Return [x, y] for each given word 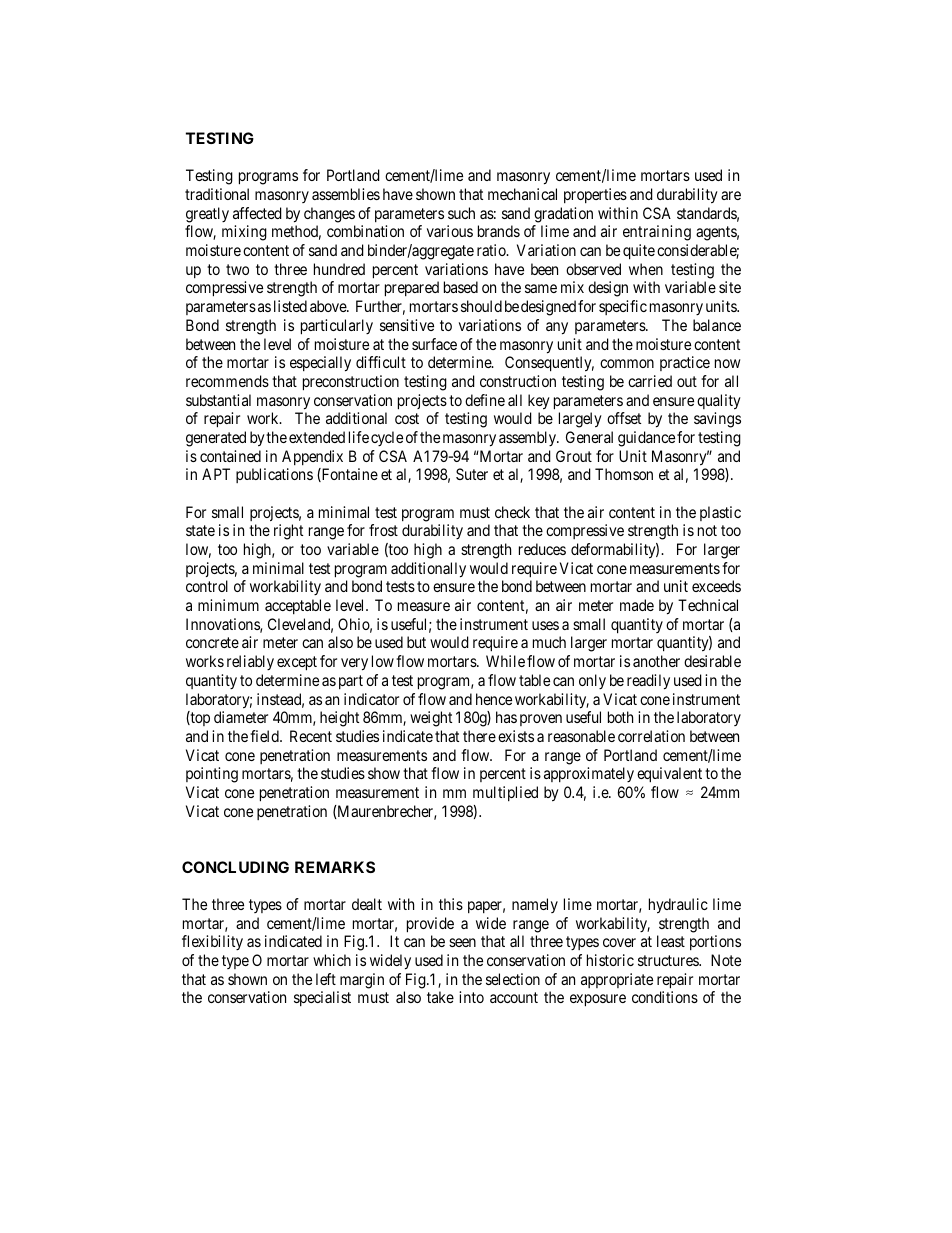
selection [513, 979]
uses [545, 625]
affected [257, 213]
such [461, 213]
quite [639, 252]
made [637, 605]
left [326, 979]
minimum [228, 605]
